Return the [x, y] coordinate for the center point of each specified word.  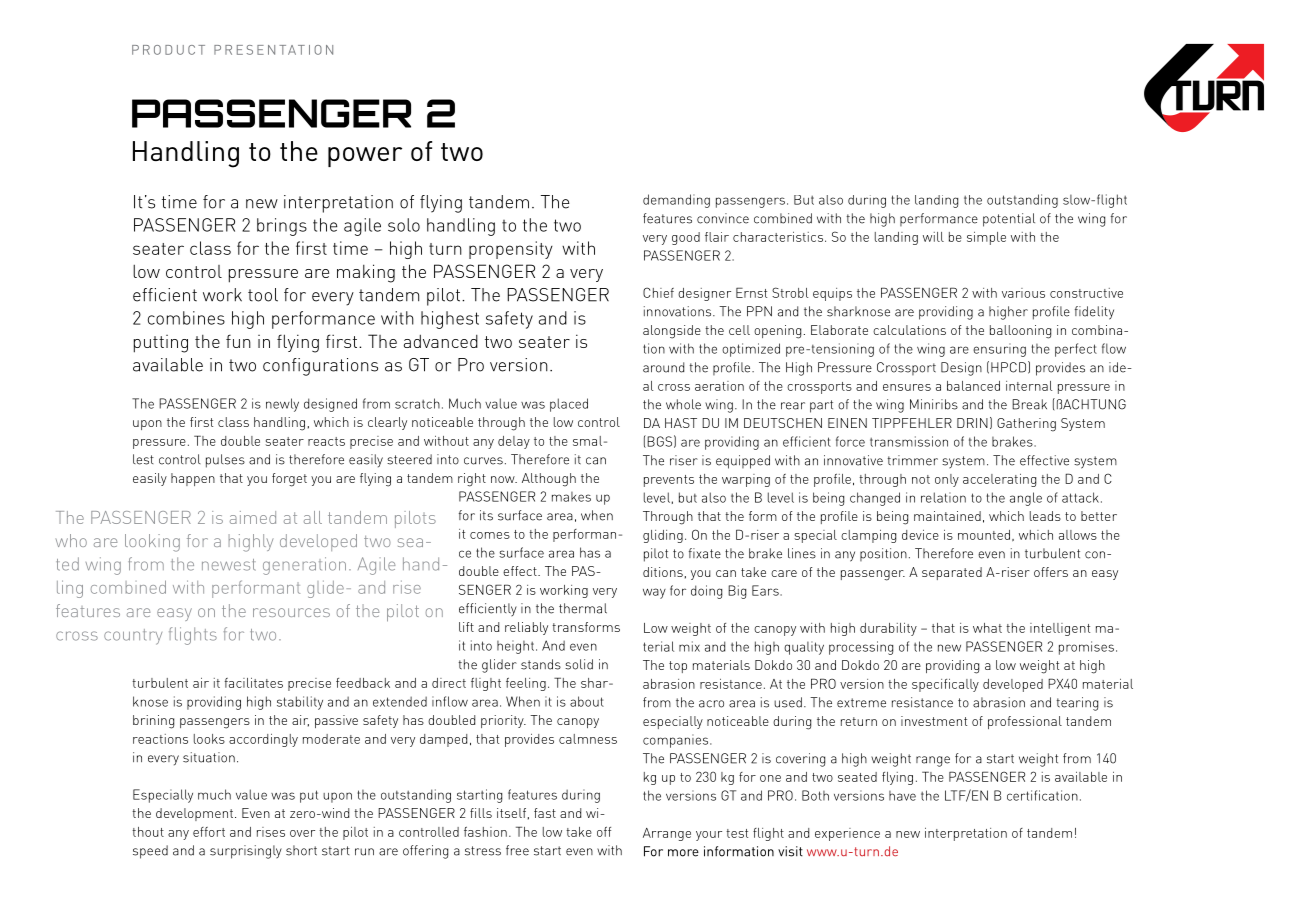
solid [579, 664]
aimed [253, 517]
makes [571, 497]
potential [1009, 220]
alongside [672, 332]
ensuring [999, 350]
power [365, 157]
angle [1026, 499]
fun [238, 341]
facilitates [254, 683]
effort [209, 832]
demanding [676, 201]
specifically [945, 685]
